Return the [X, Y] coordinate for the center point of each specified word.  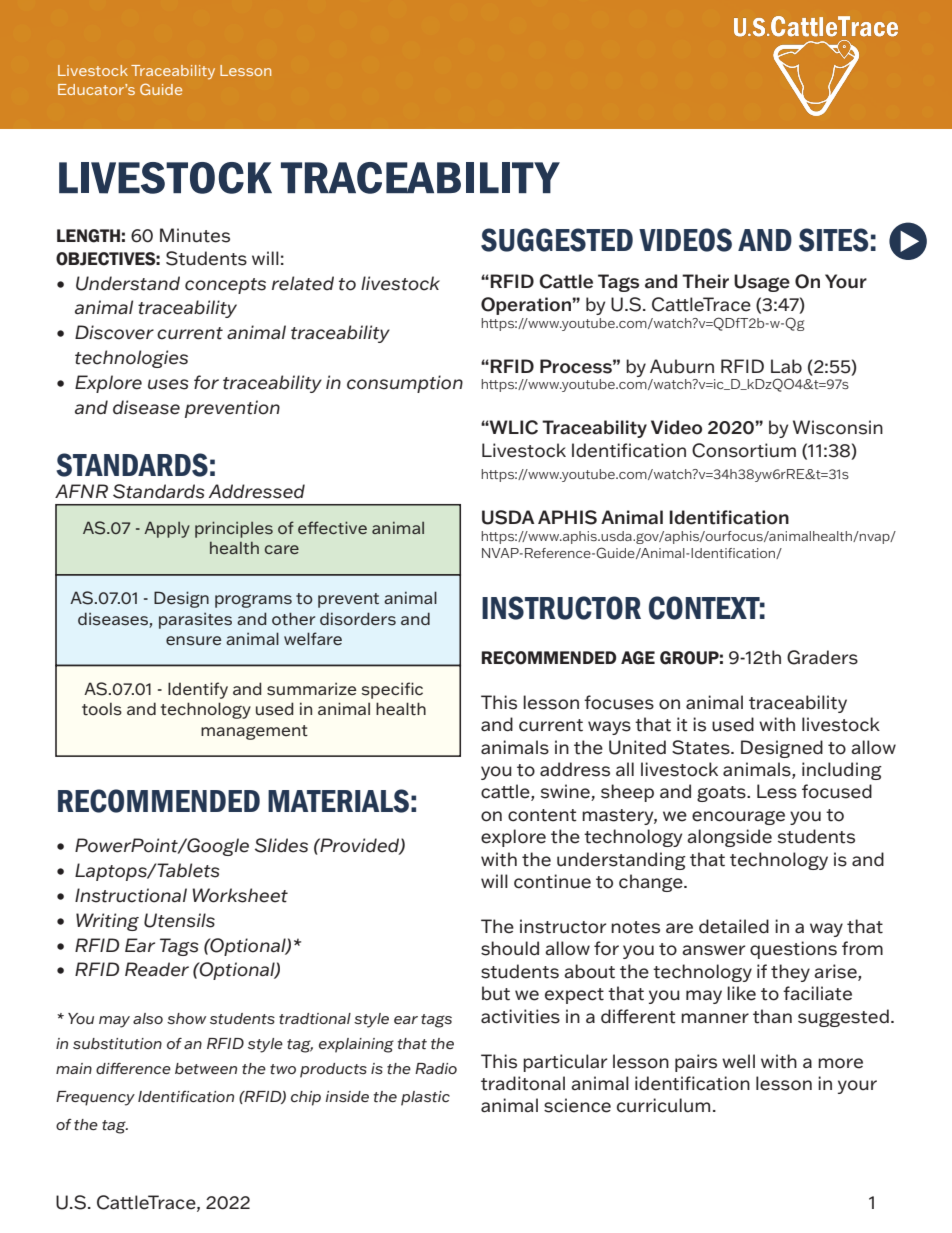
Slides [281, 845]
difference [133, 1069]
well [738, 1061]
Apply [167, 529]
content [542, 815]
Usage [762, 283]
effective [332, 527]
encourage [738, 818]
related [303, 283]
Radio [436, 1068]
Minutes [195, 235]
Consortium [744, 450]
